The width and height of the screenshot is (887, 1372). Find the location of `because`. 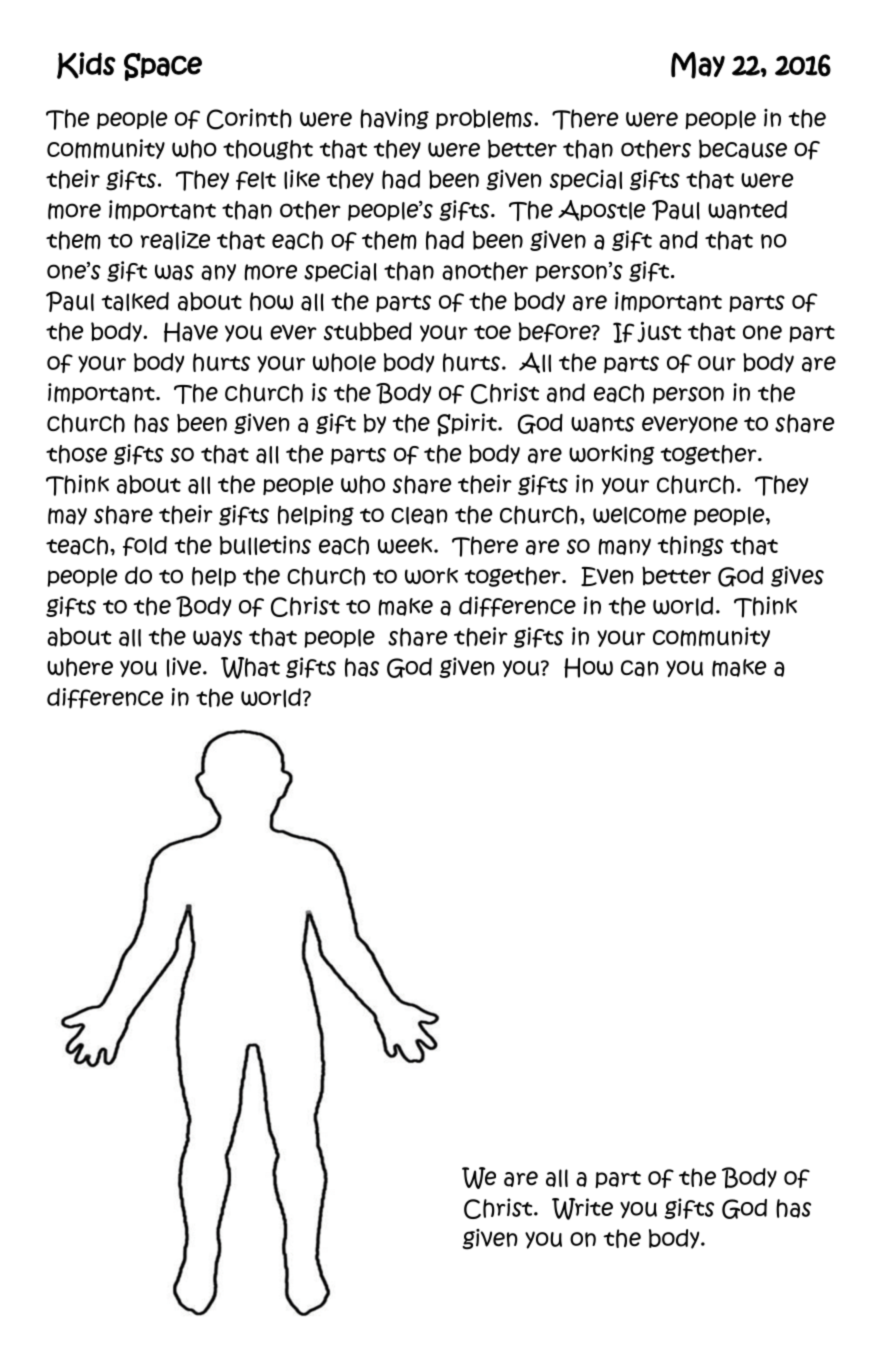

because is located at coordinates (743, 149).
